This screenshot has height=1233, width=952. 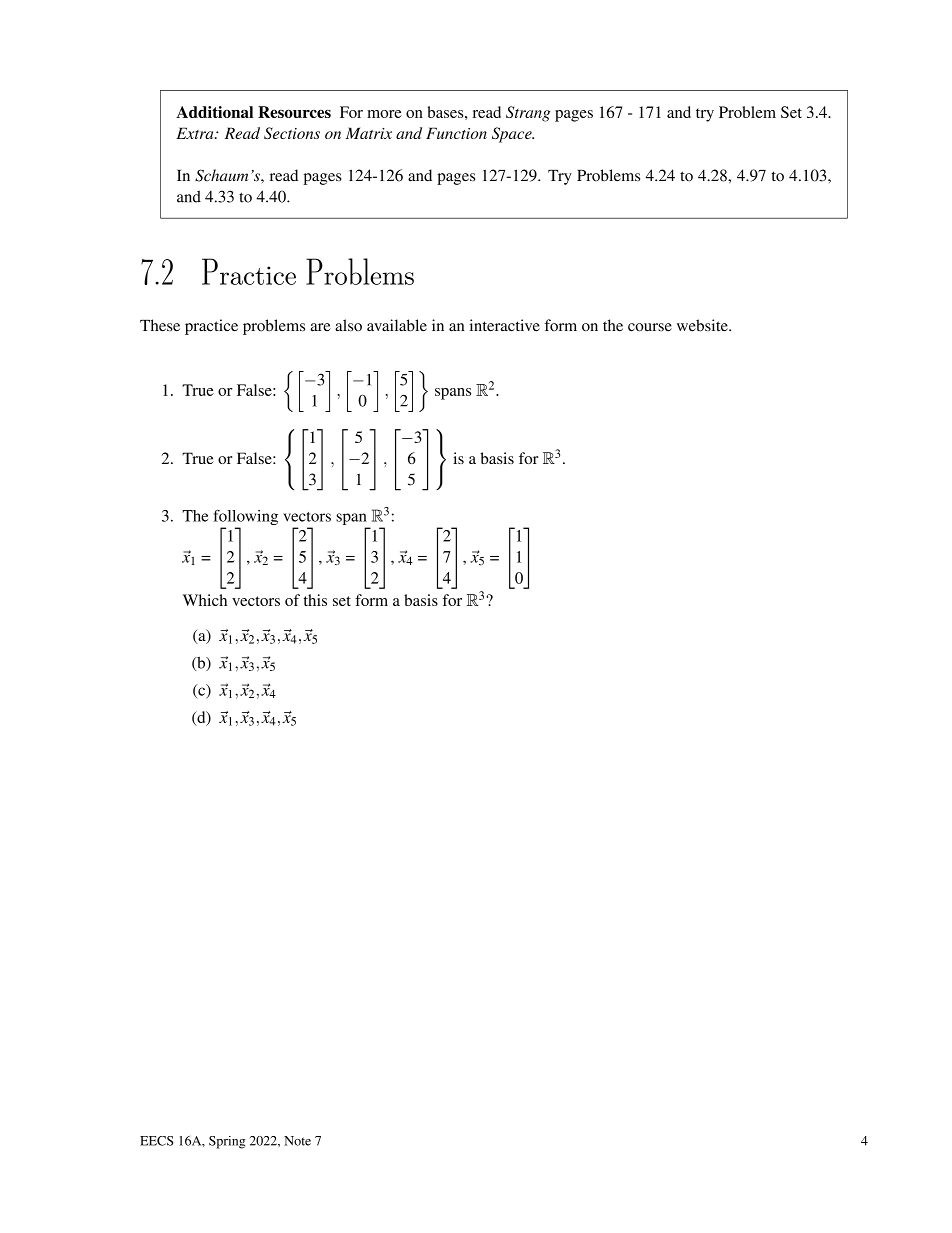 What do you see at coordinates (292, 133) in the screenshot?
I see `Sections` at bounding box center [292, 133].
